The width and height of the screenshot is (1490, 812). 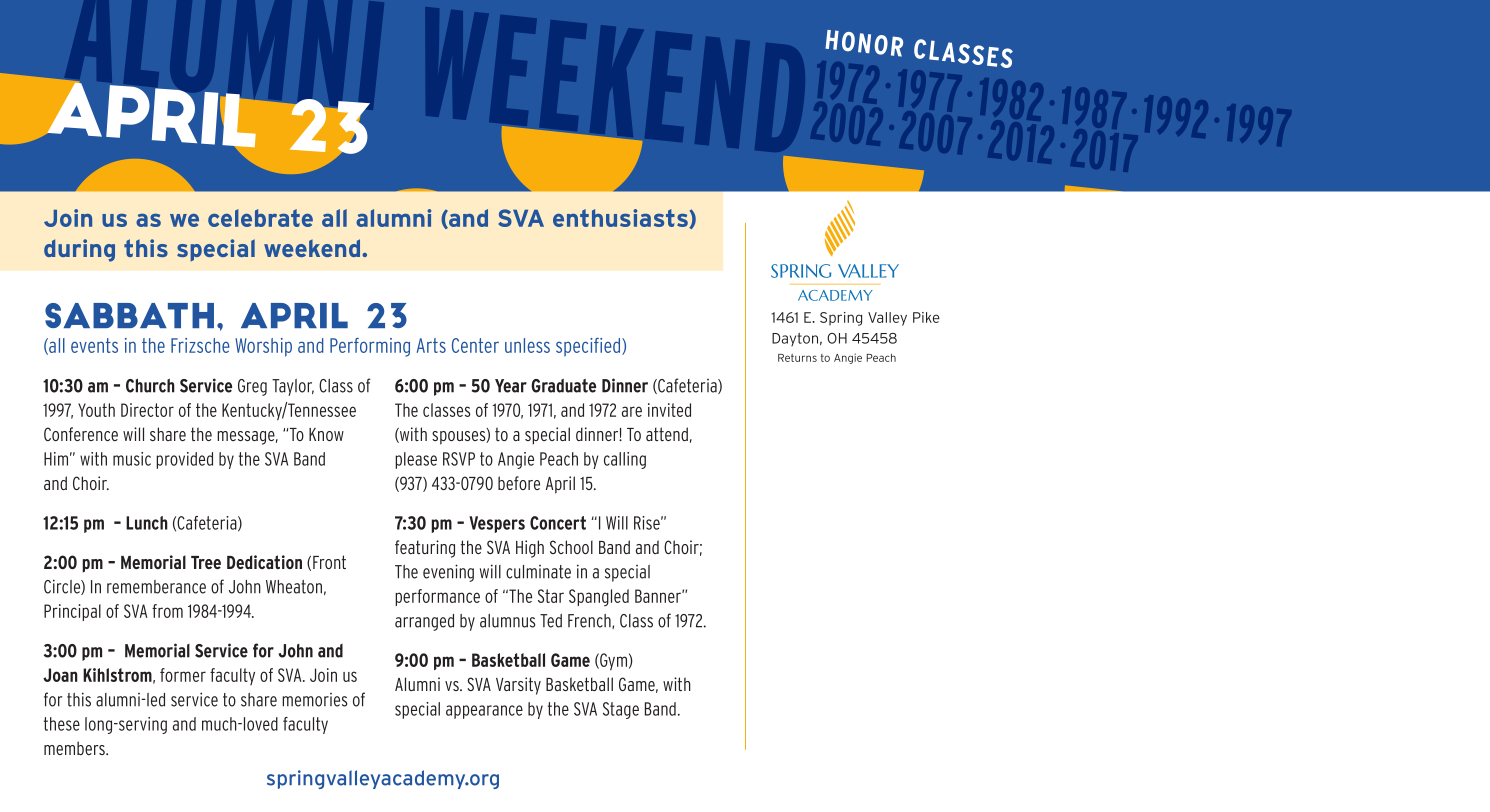 What do you see at coordinates (79, 250) in the screenshot?
I see `during` at bounding box center [79, 250].
